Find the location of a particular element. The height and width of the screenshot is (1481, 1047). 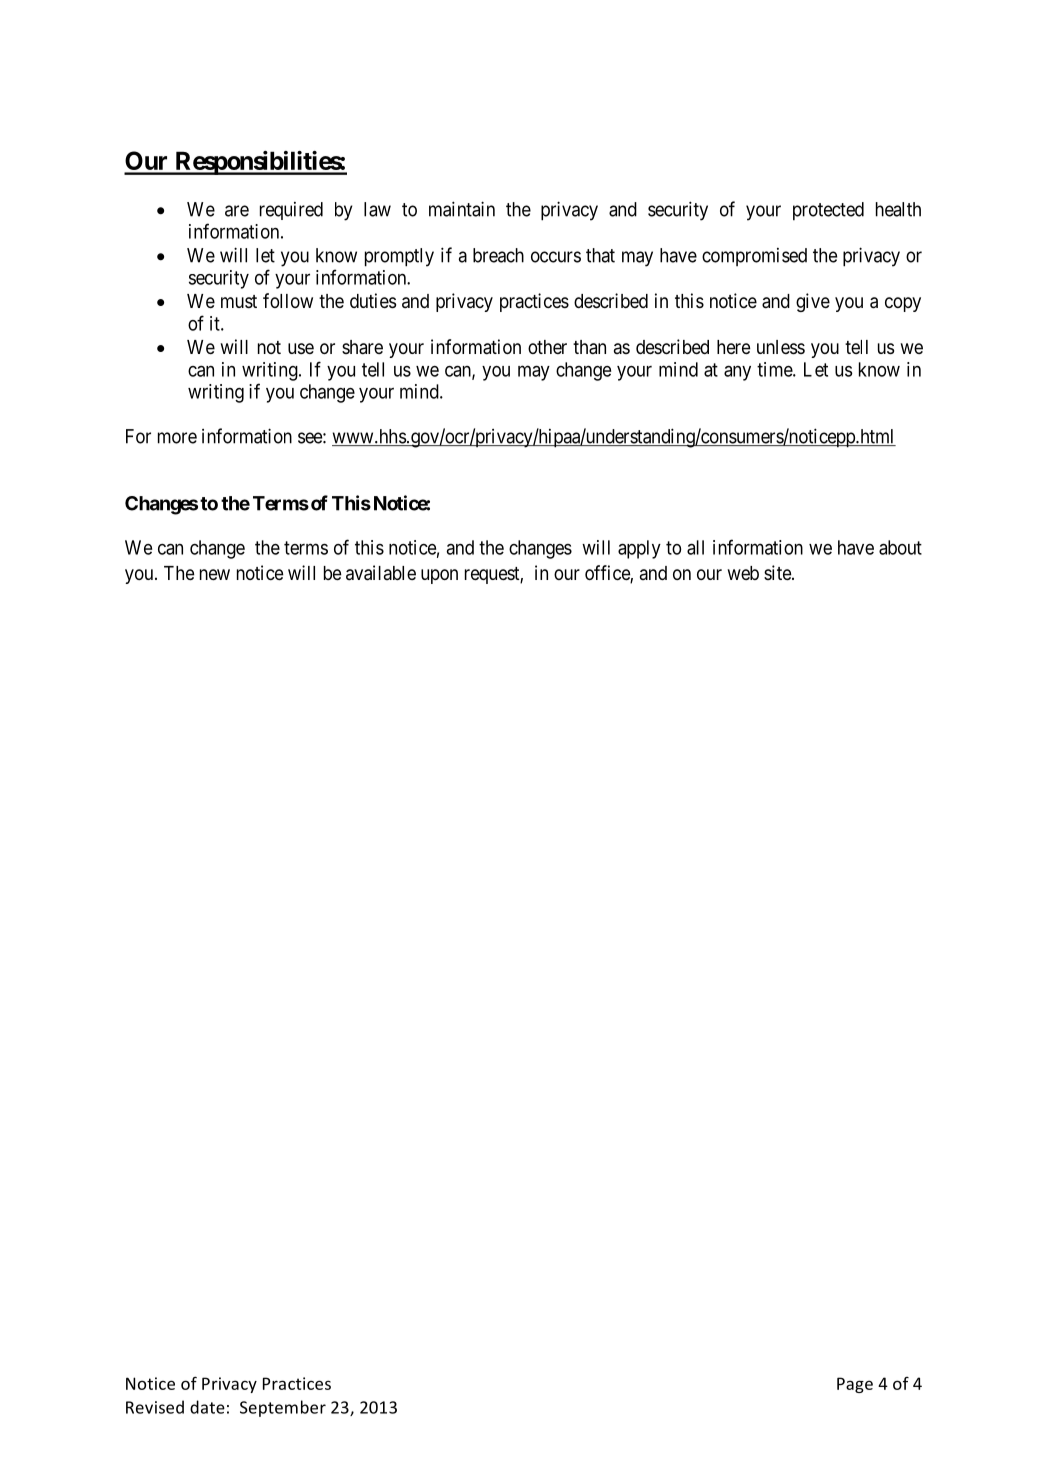

new is located at coordinates (215, 574).
